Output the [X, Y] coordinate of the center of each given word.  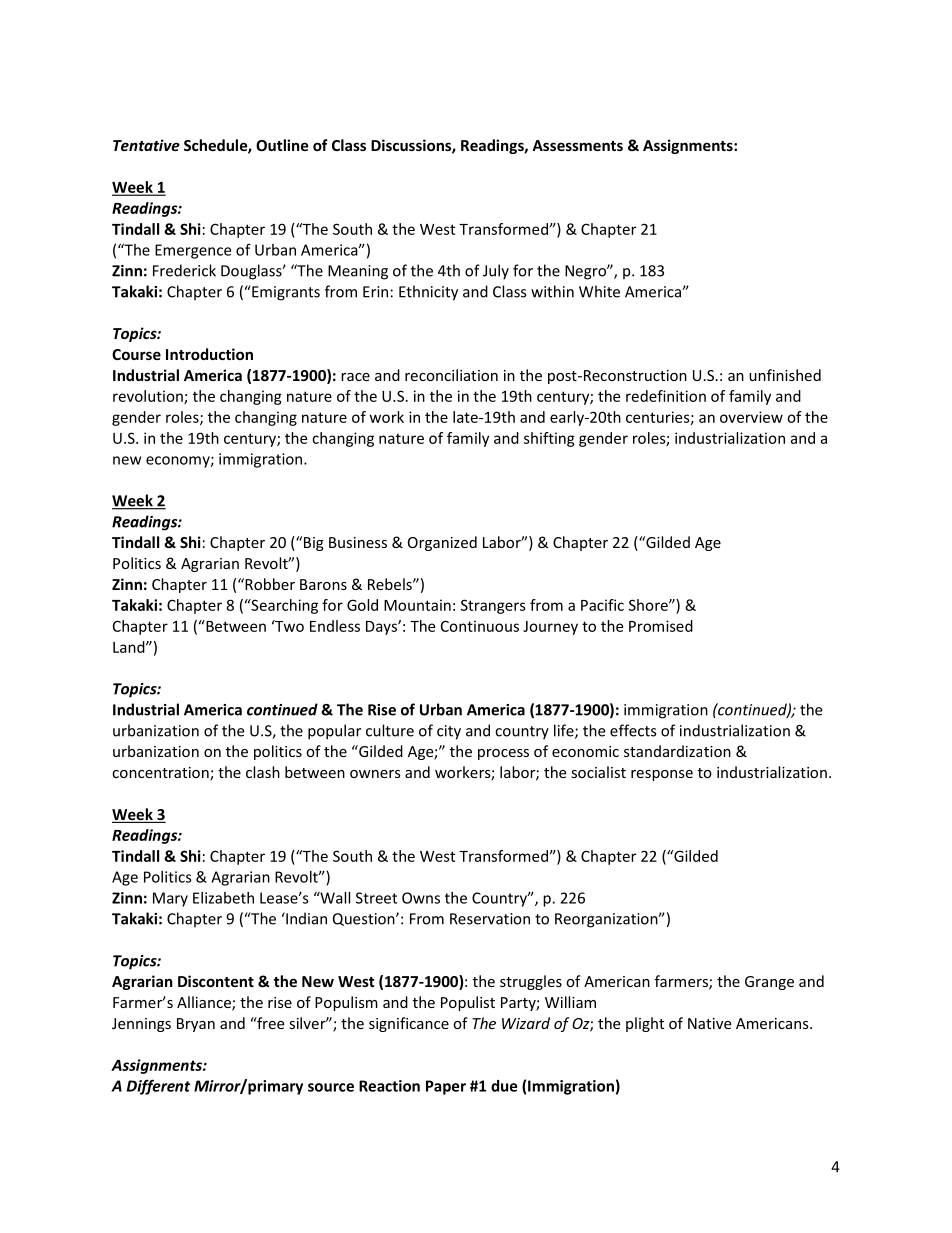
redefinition [666, 396]
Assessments [577, 145]
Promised [661, 626]
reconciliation [451, 375]
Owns [421, 898]
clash [263, 772]
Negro [586, 272]
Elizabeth [223, 898]
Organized [442, 543]
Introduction [209, 354]
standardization [677, 751]
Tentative [146, 145]
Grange [769, 983]
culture [390, 730]
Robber [269, 584]
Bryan [196, 1025]
